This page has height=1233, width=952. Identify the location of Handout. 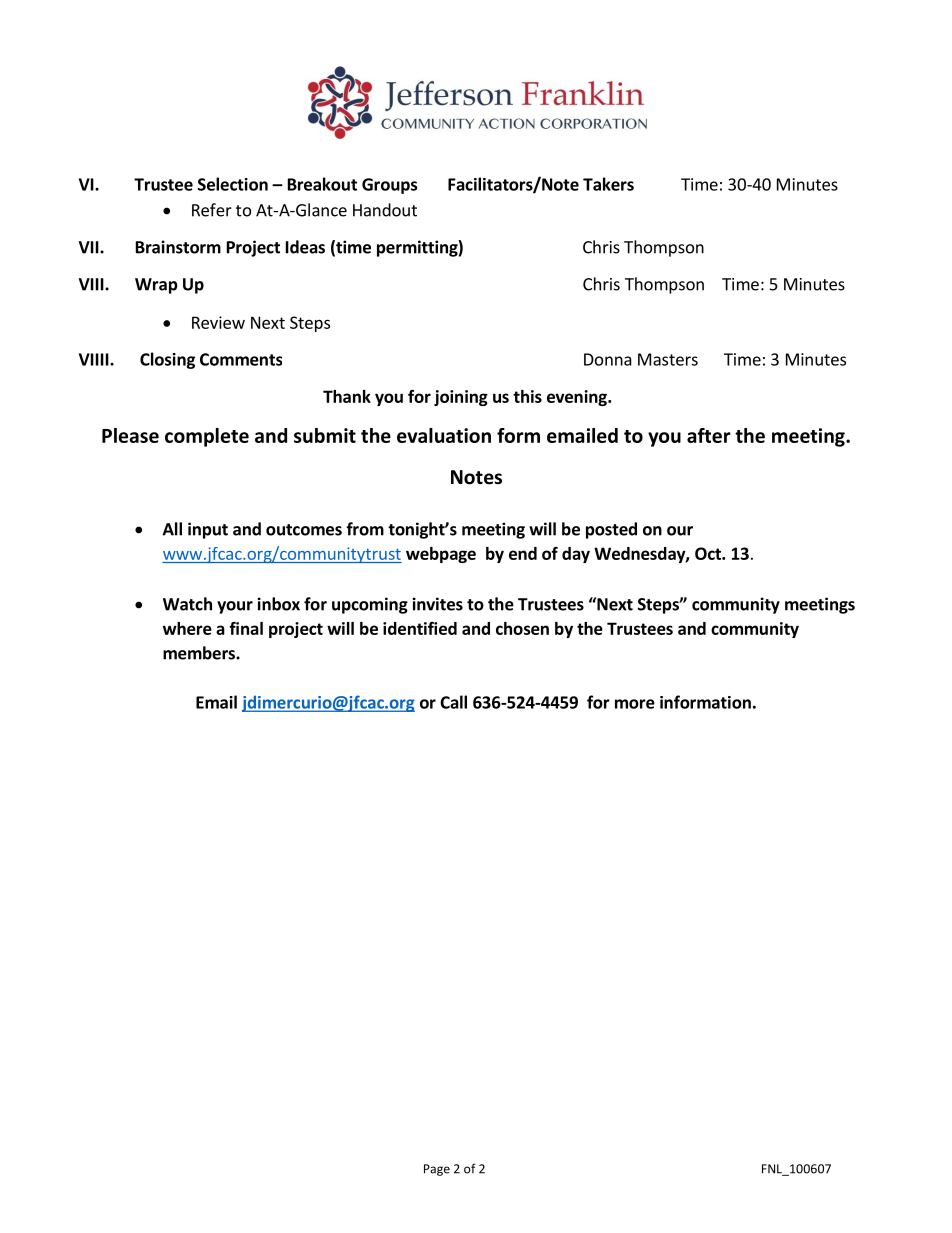
(385, 210).
